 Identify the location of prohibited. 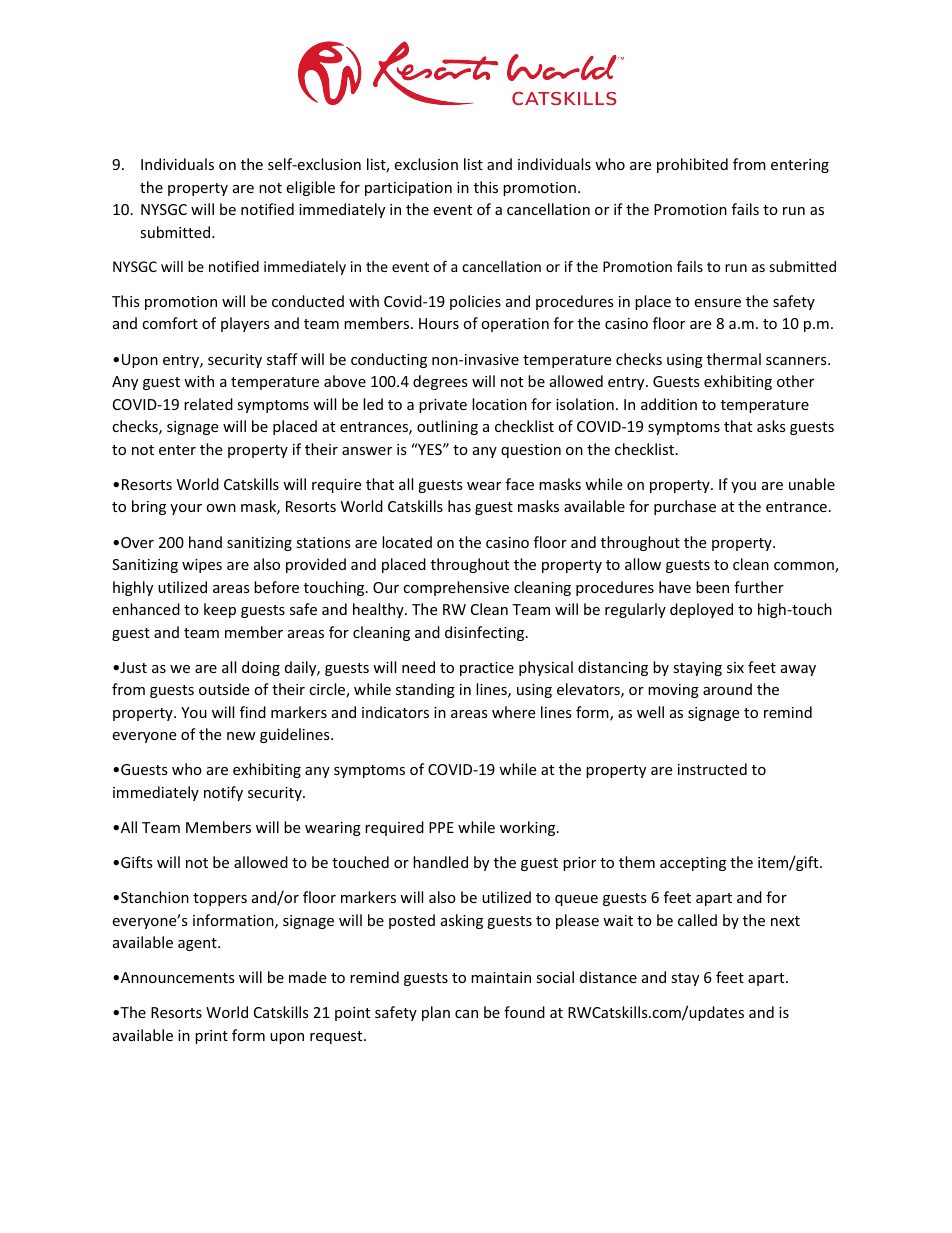
(692, 165).
